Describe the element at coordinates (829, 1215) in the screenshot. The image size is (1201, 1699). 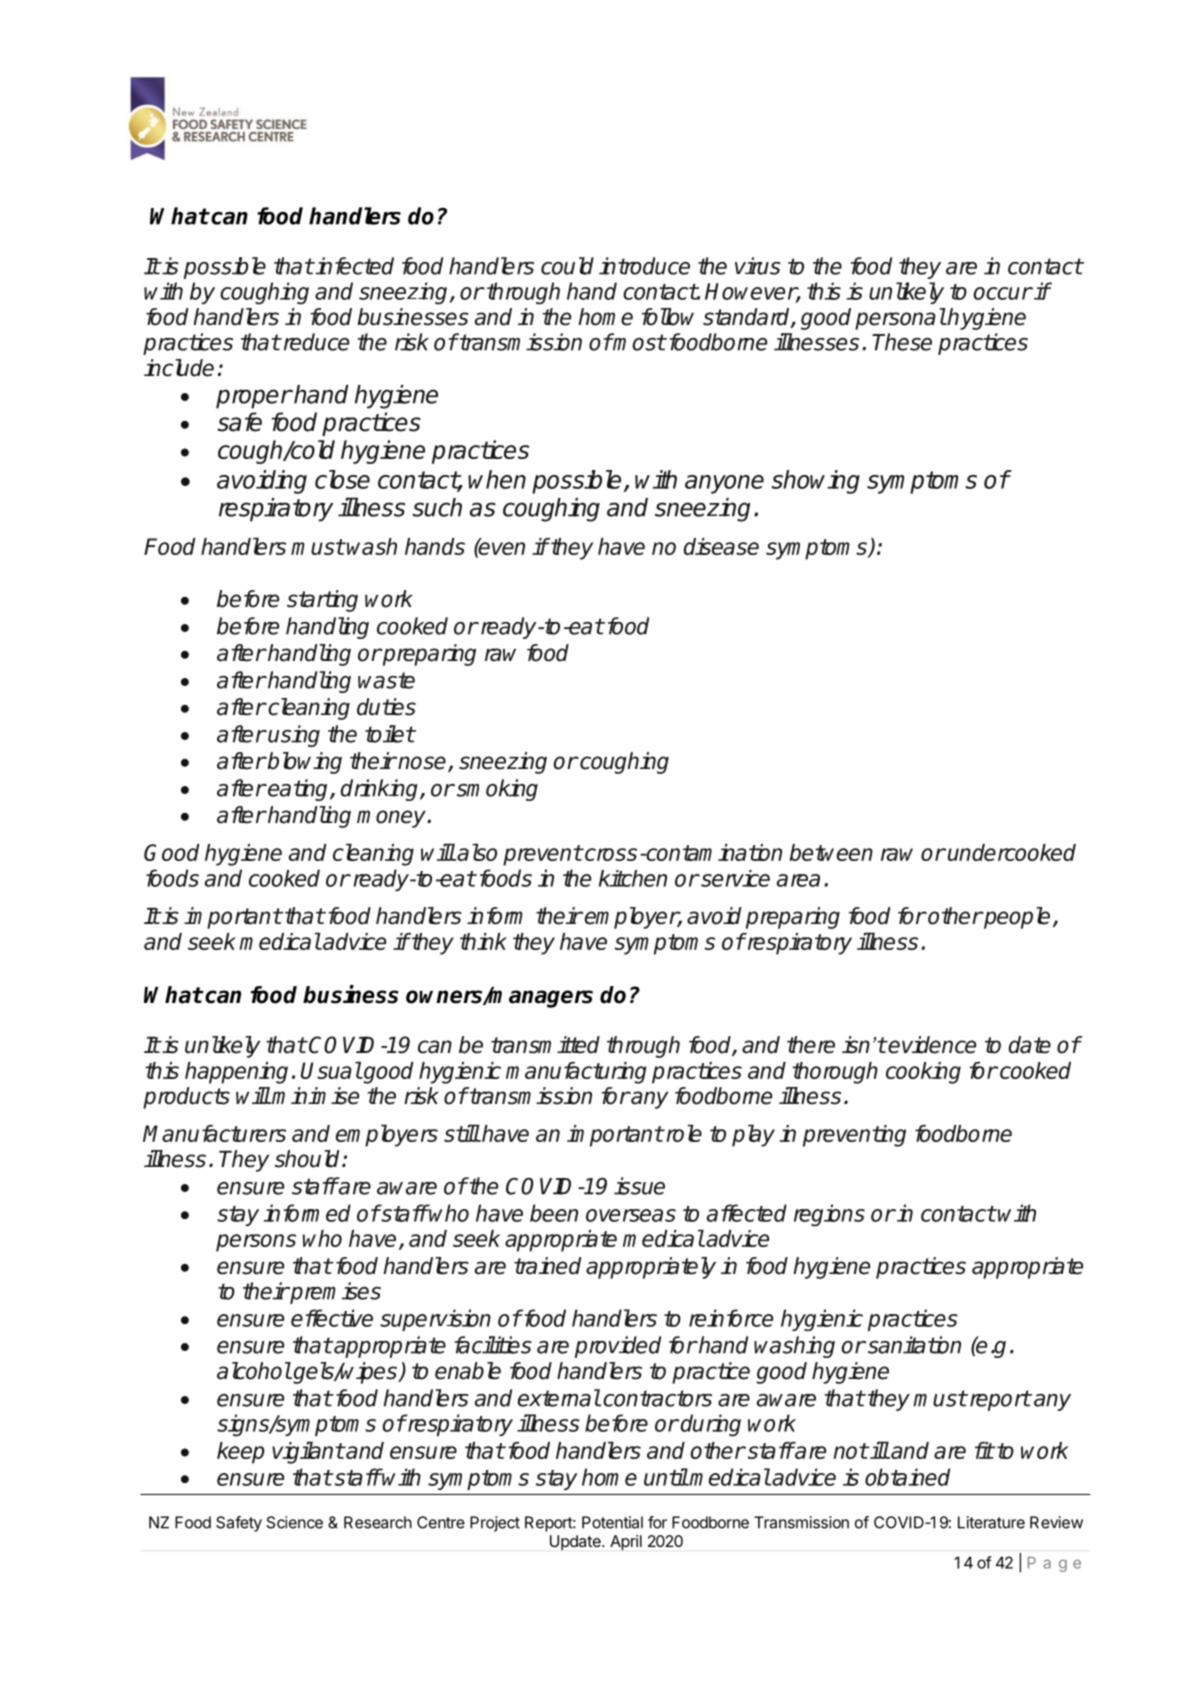
I see `regions` at that location.
